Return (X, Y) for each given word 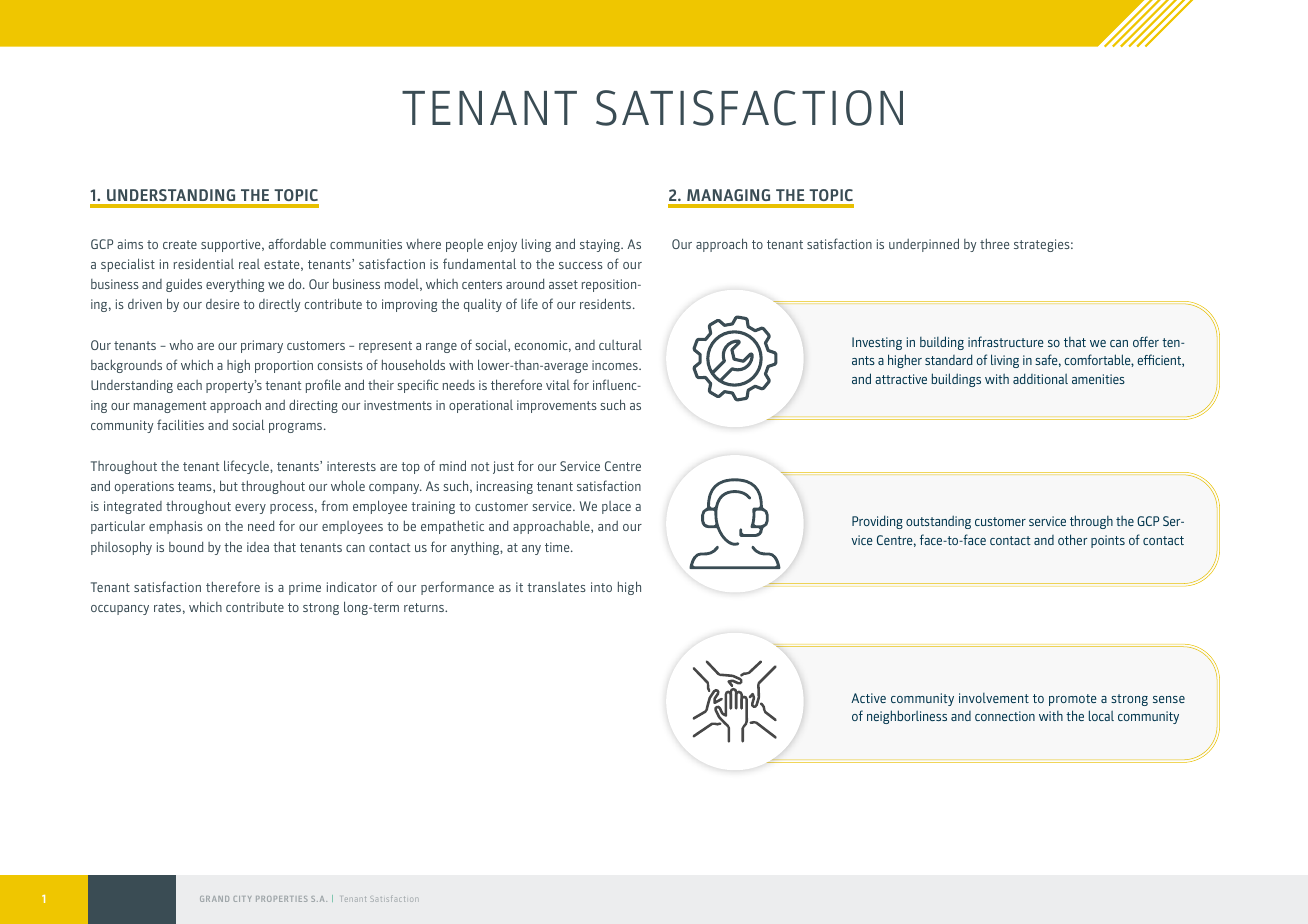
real (249, 264)
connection (1005, 716)
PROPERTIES (282, 899)
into (601, 587)
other (1072, 539)
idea (258, 547)
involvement (994, 698)
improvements (557, 406)
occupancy (120, 610)
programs (297, 428)
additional (1040, 378)
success (581, 265)
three (994, 243)
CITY (242, 899)
